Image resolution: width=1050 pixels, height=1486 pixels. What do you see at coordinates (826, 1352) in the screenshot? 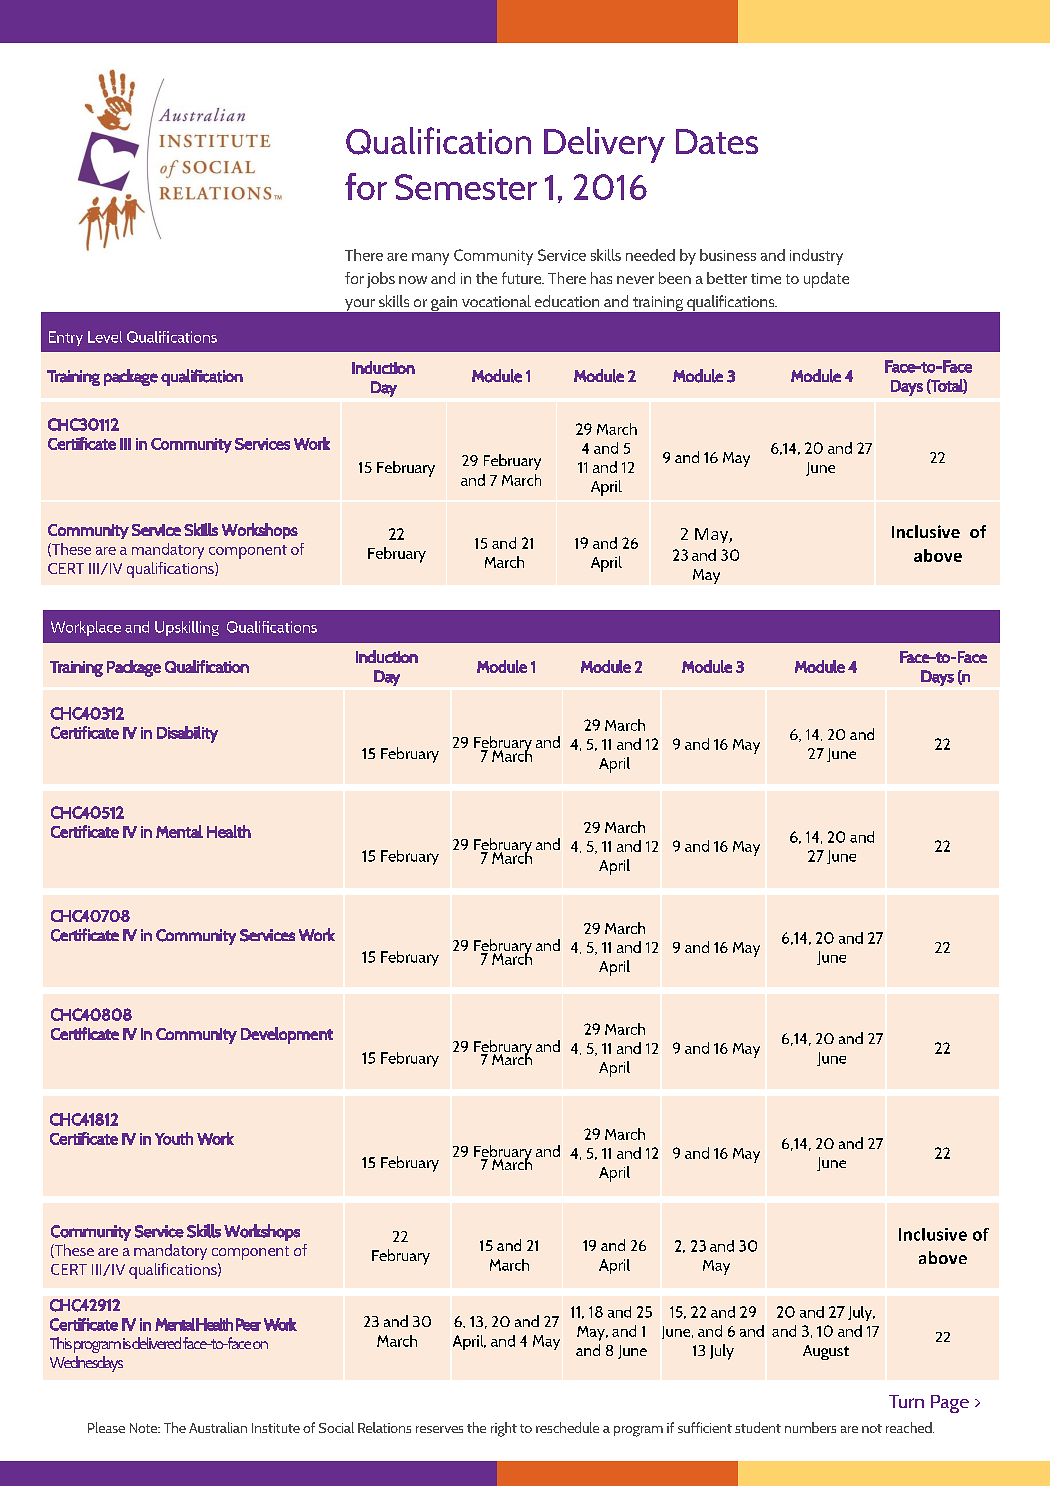
I see `August` at bounding box center [826, 1352].
